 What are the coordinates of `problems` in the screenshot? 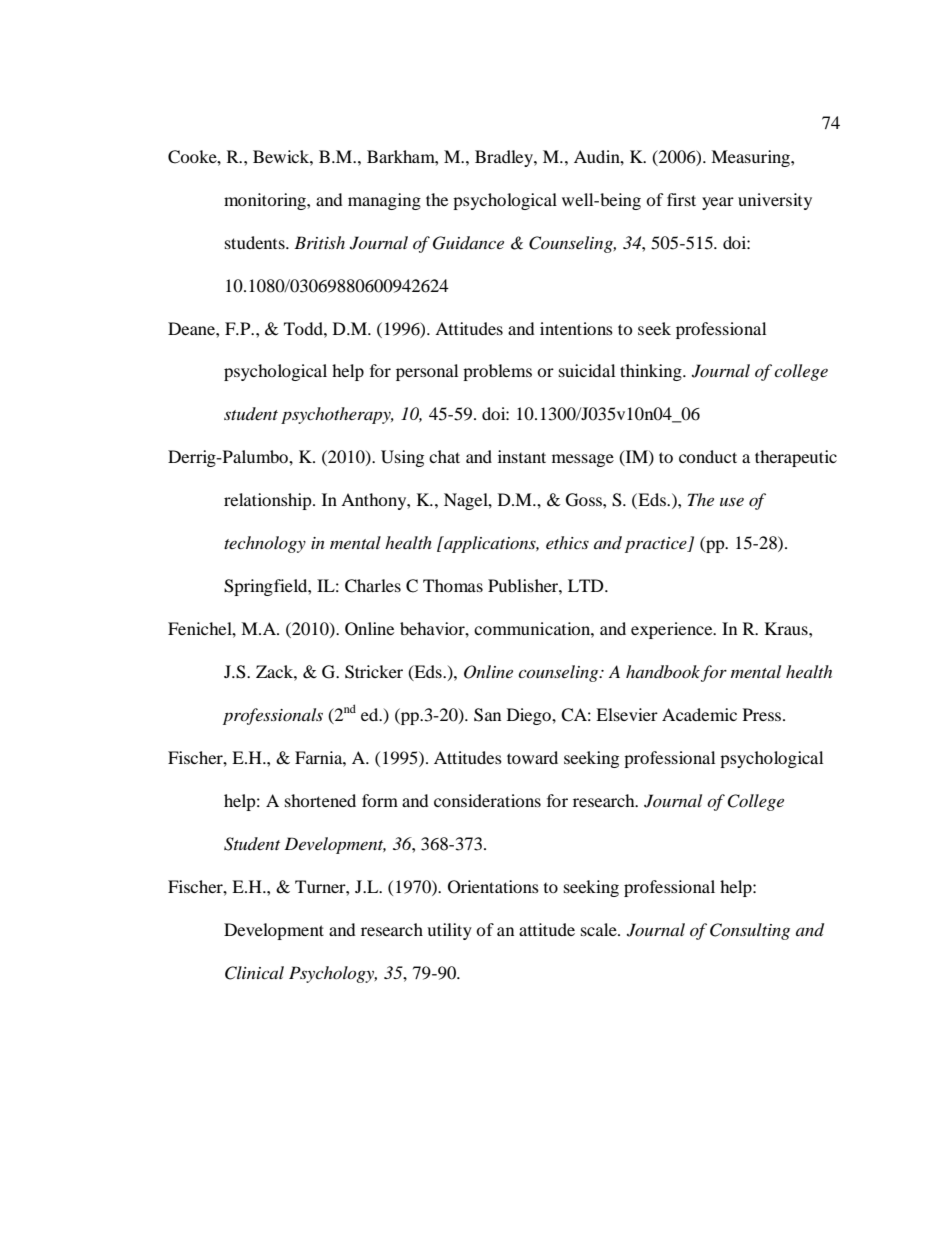 It's located at (497, 372).
